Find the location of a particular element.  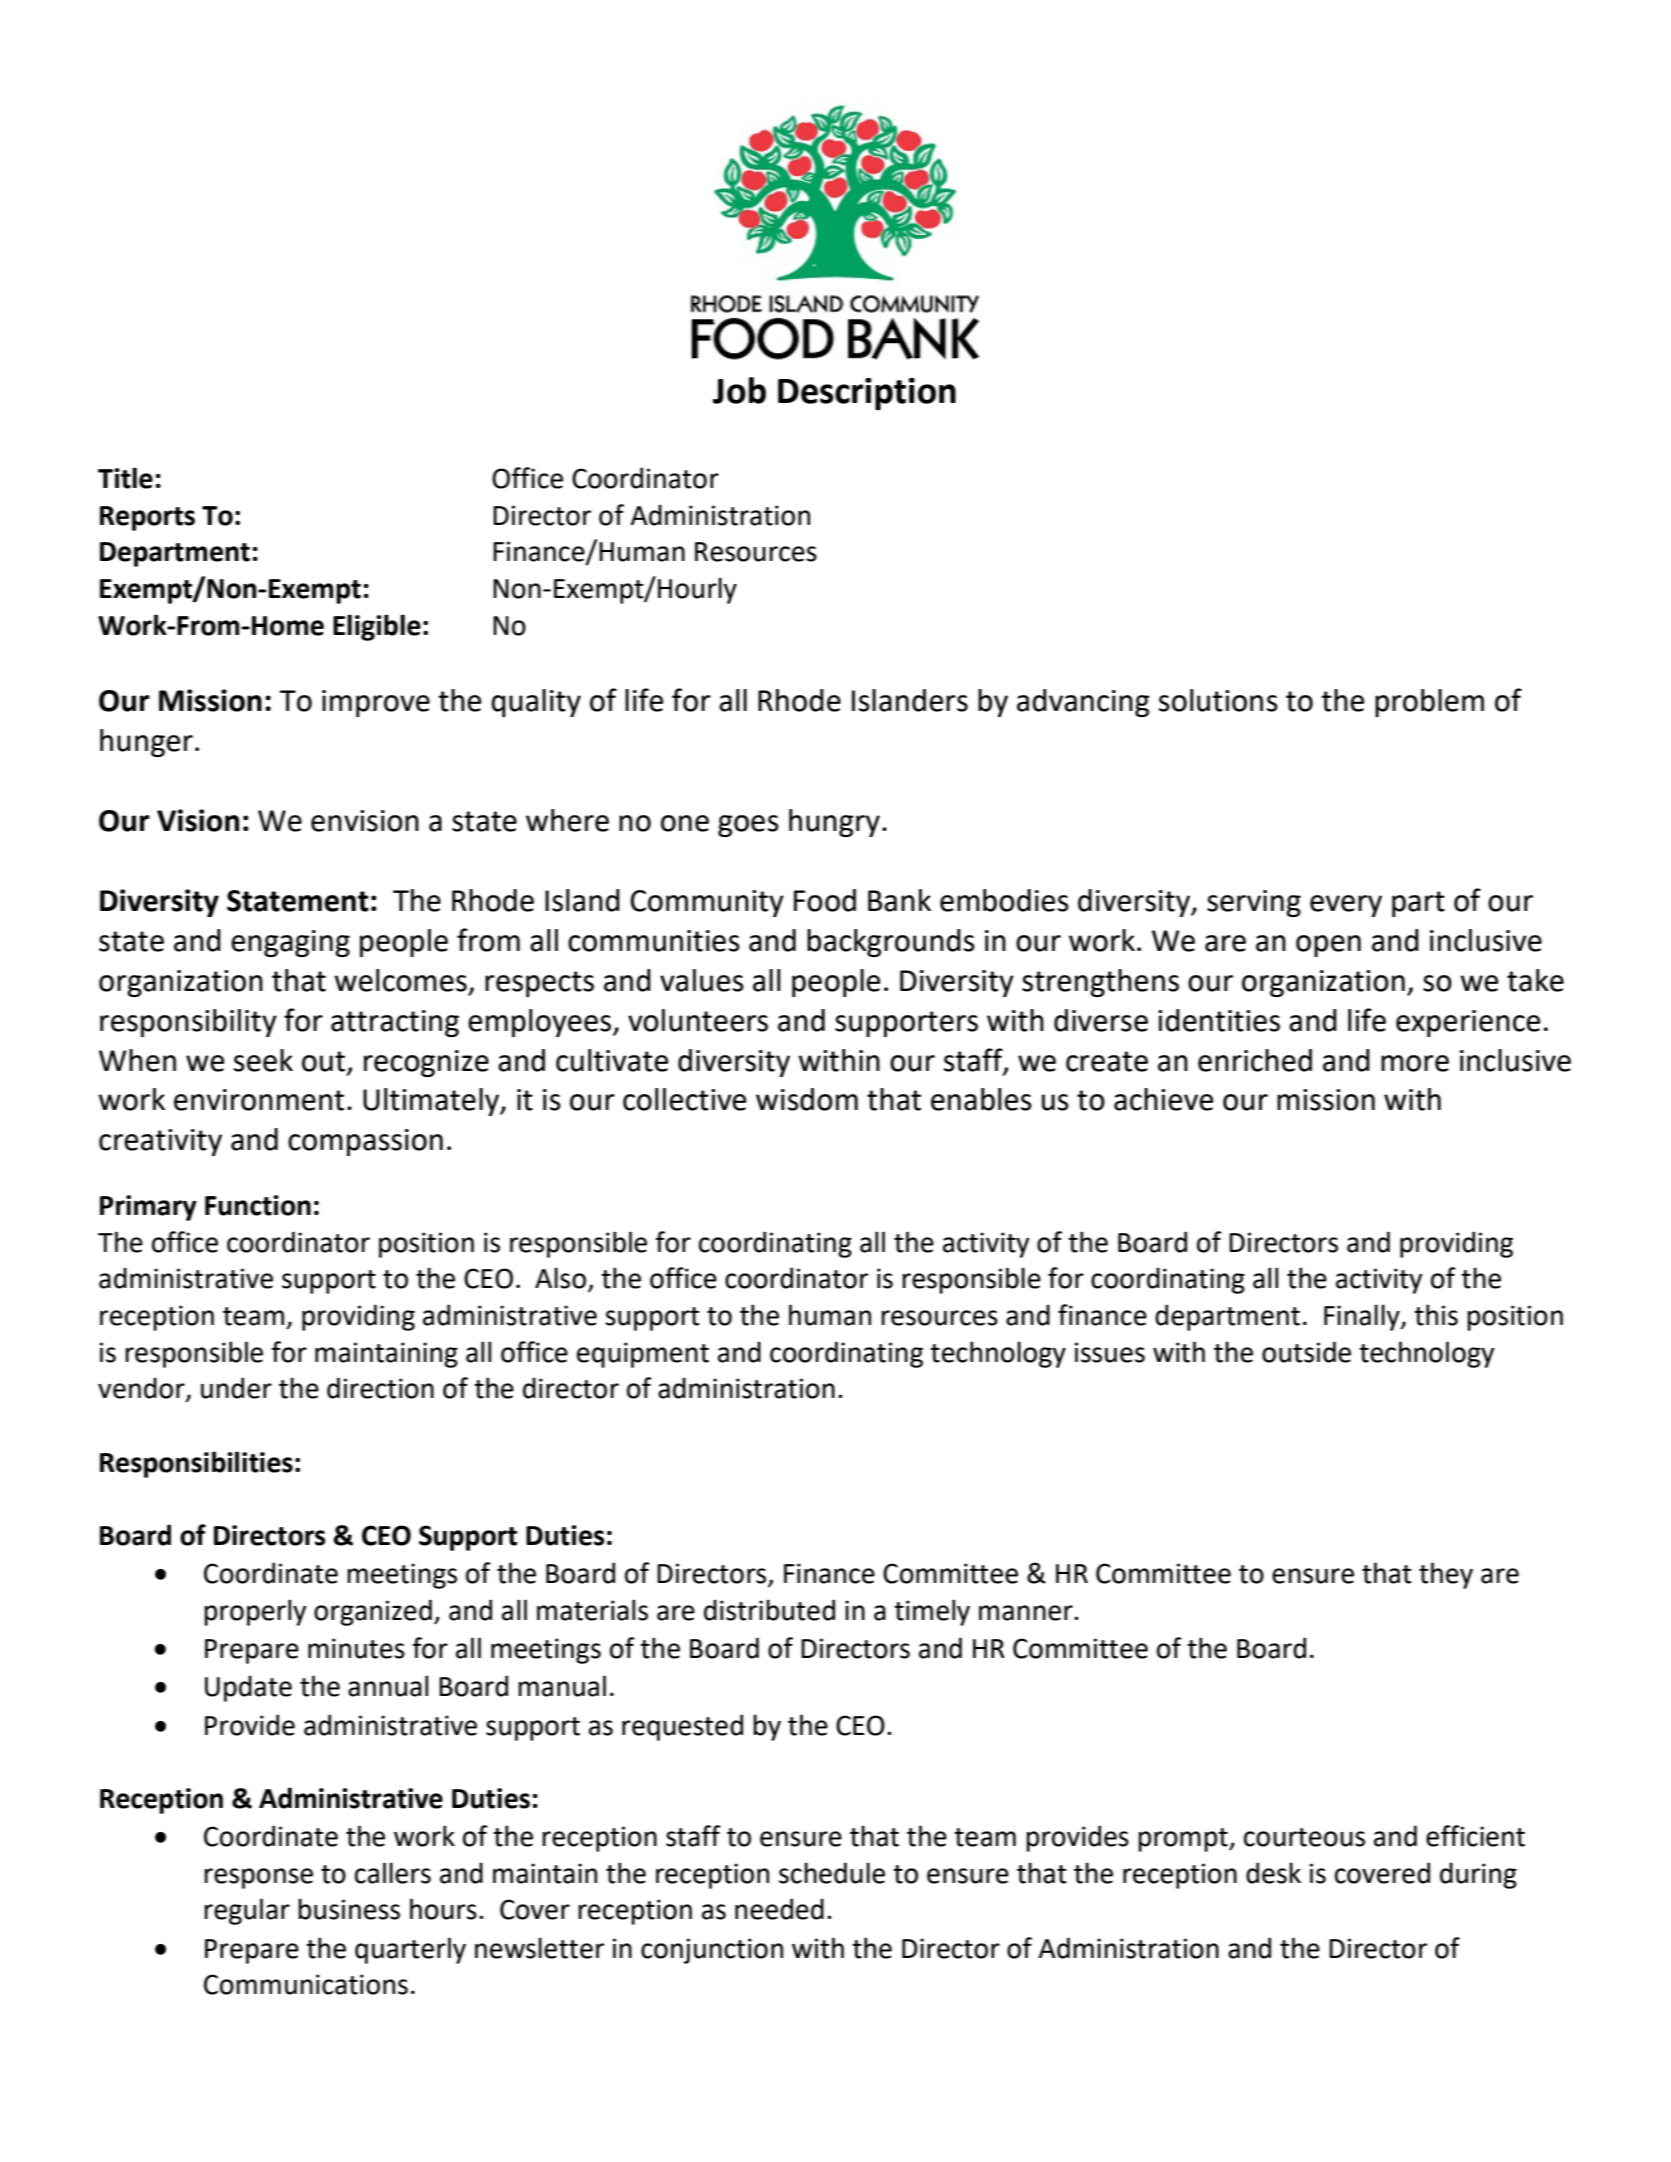

Function is located at coordinates (258, 1205).
